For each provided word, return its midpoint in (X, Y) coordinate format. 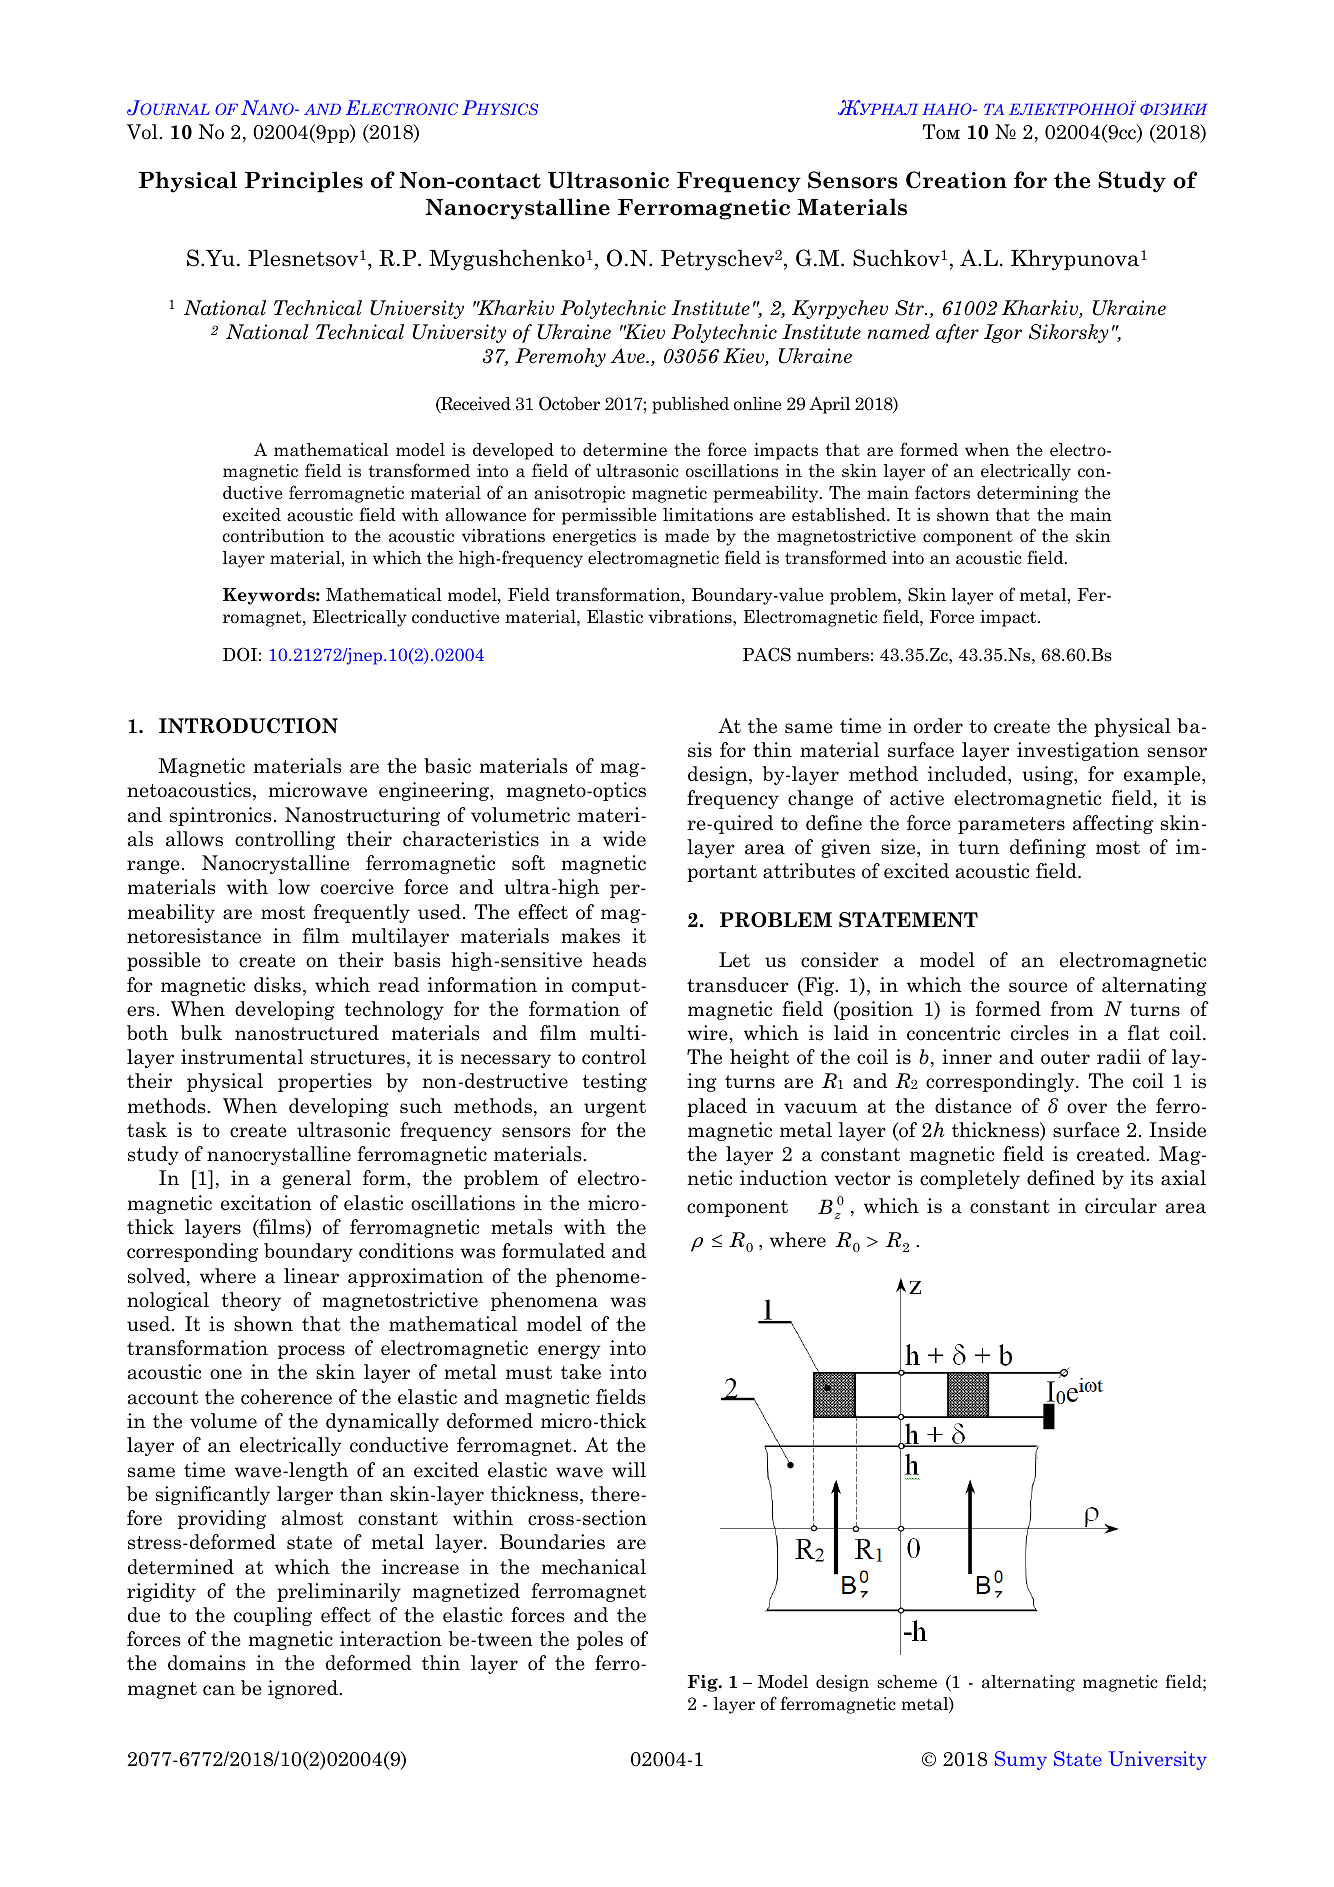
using (1048, 775)
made (687, 536)
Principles (304, 182)
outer (1065, 1058)
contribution (273, 536)
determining (1027, 494)
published (690, 405)
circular (1121, 1206)
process (311, 1352)
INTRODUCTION (248, 726)
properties (325, 1082)
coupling (273, 1616)
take (581, 1372)
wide (624, 839)
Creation (956, 180)
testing (615, 1082)
